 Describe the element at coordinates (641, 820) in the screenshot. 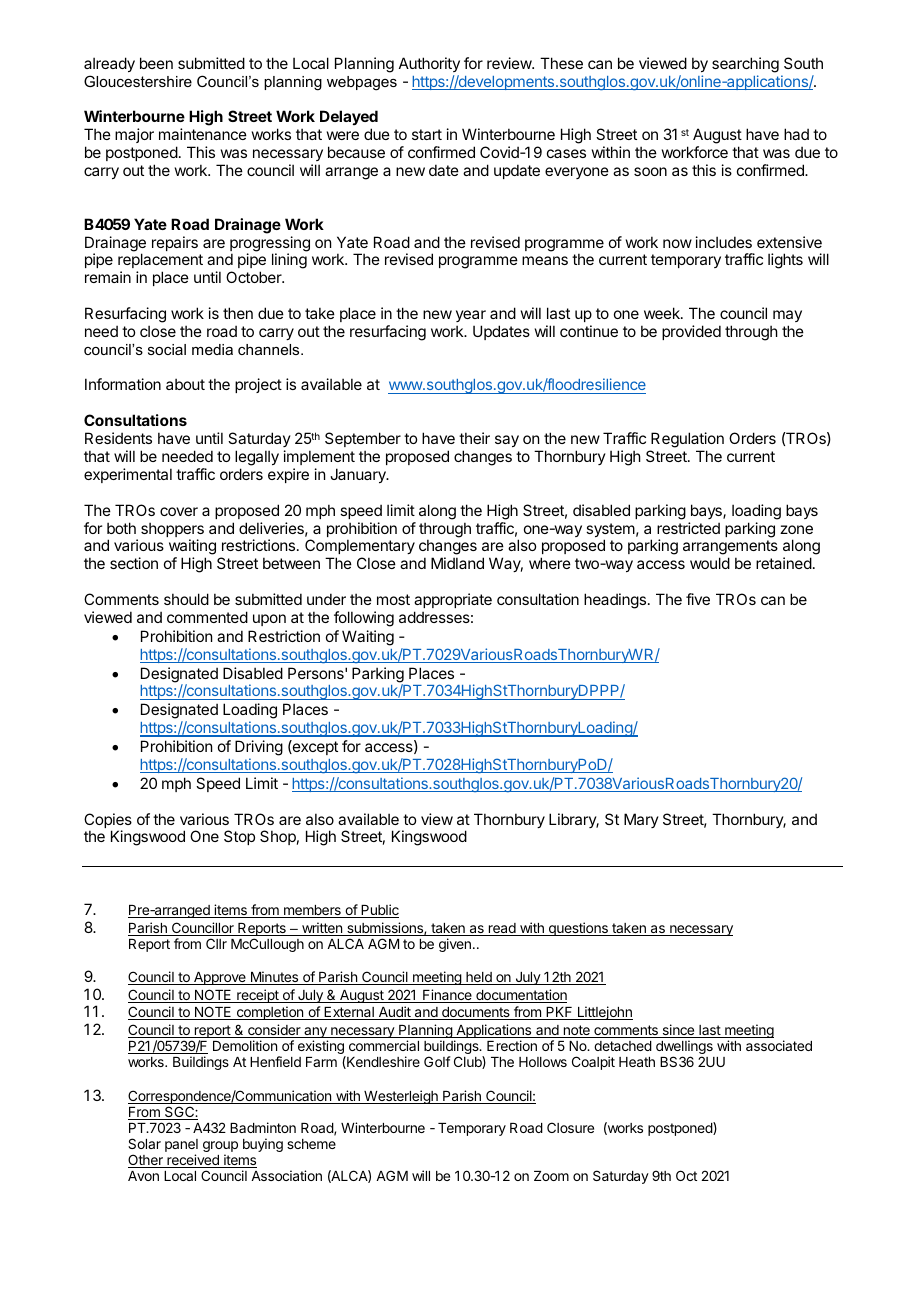

I see `Mary` at that location.
